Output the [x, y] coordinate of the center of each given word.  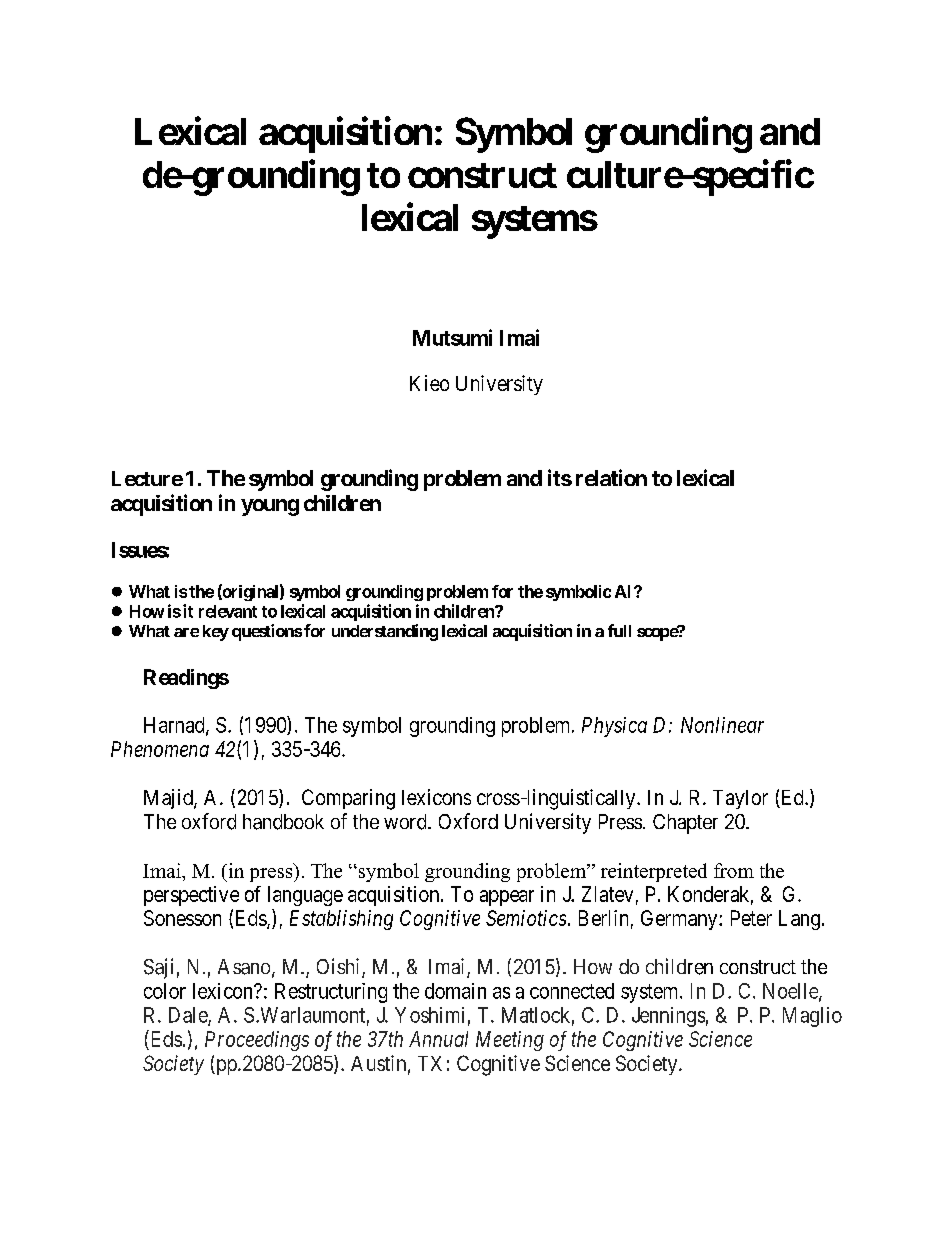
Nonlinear [722, 725]
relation [611, 477]
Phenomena [160, 749]
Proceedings [257, 1041]
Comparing [348, 799]
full [619, 630]
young [270, 507]
